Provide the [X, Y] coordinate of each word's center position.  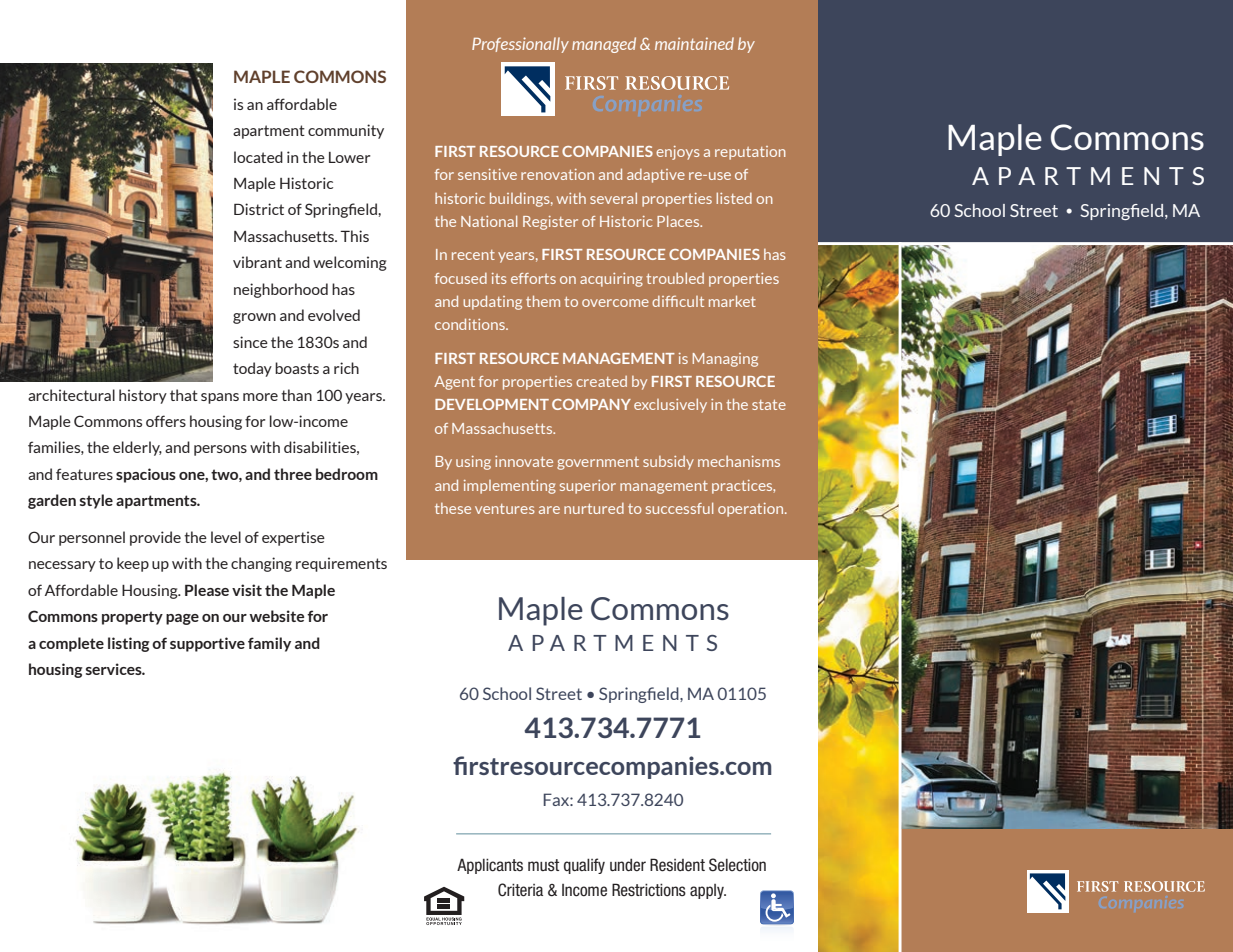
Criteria [520, 890]
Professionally [520, 45]
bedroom [347, 474]
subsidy [668, 463]
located [258, 157]
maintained [694, 43]
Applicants [490, 866]
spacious [146, 475]
